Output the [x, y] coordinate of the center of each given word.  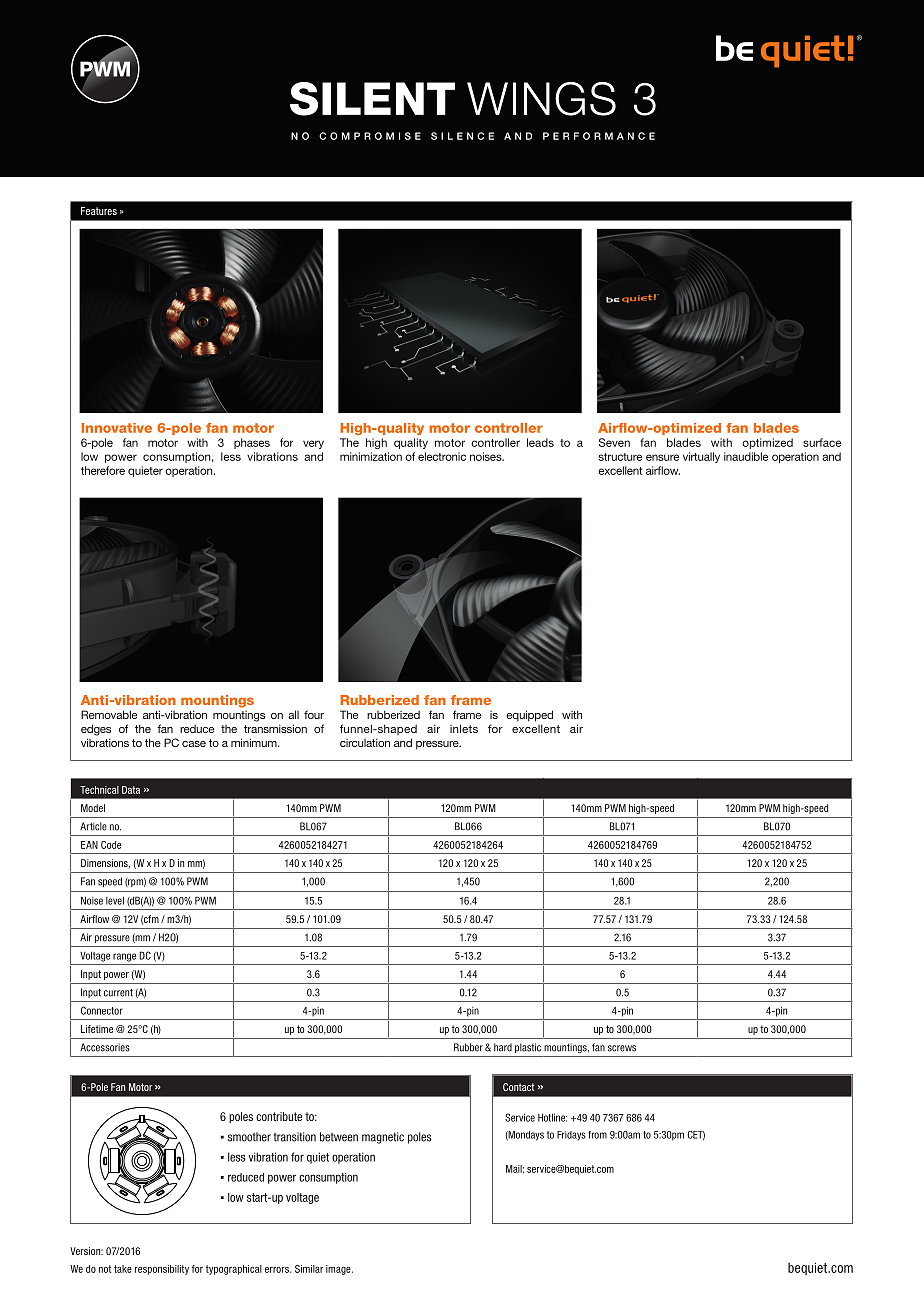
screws [622, 1048]
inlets [464, 728]
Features [99, 211]
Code [111, 845]
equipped [529, 716]
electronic [442, 456]
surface [822, 442]
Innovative [117, 428]
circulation [365, 742]
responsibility [162, 1270]
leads [540, 442]
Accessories [105, 1047]
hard [503, 1047]
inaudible [746, 456]
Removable [109, 714]
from [597, 1135]
